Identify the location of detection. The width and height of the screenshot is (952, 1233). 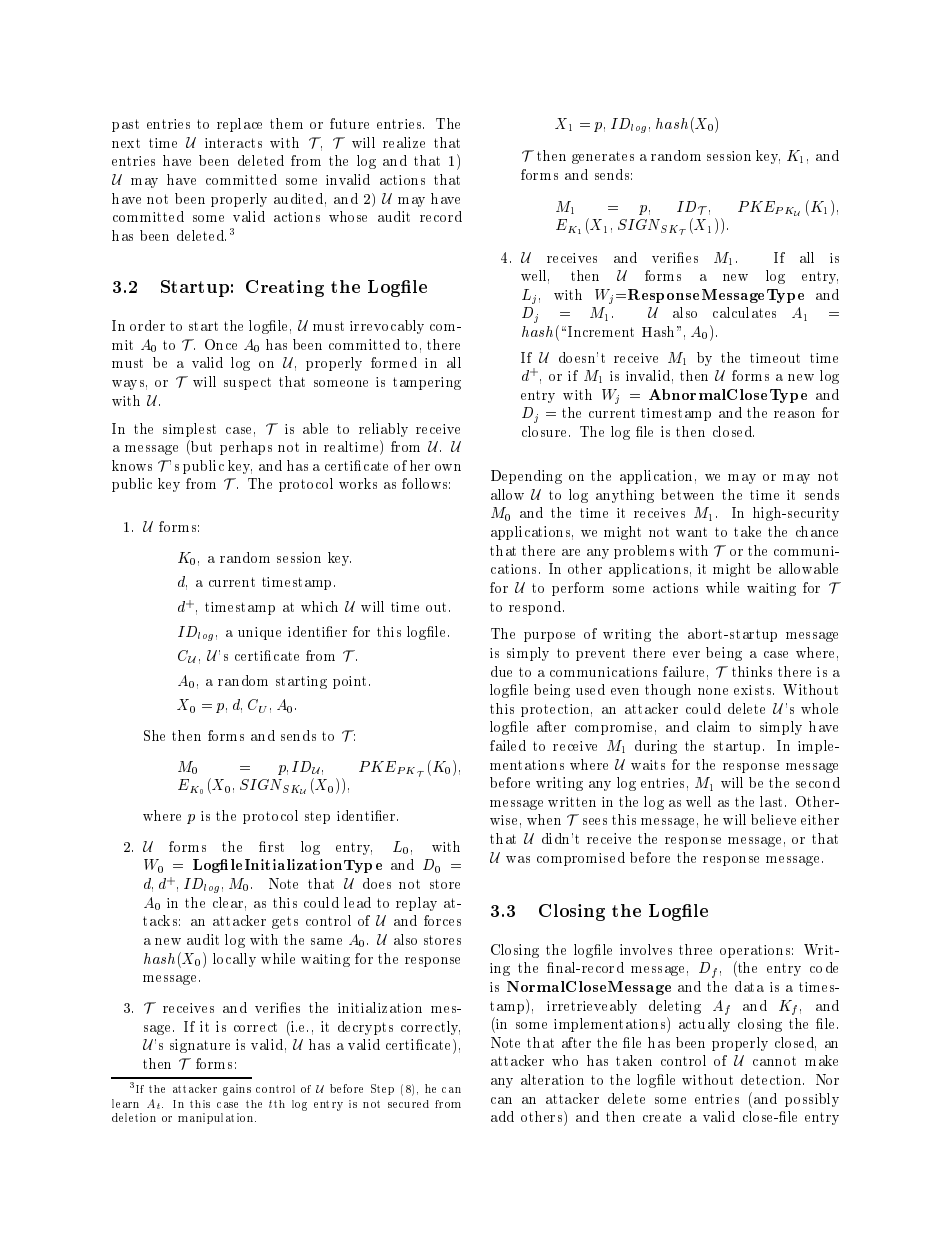
(772, 1079).
